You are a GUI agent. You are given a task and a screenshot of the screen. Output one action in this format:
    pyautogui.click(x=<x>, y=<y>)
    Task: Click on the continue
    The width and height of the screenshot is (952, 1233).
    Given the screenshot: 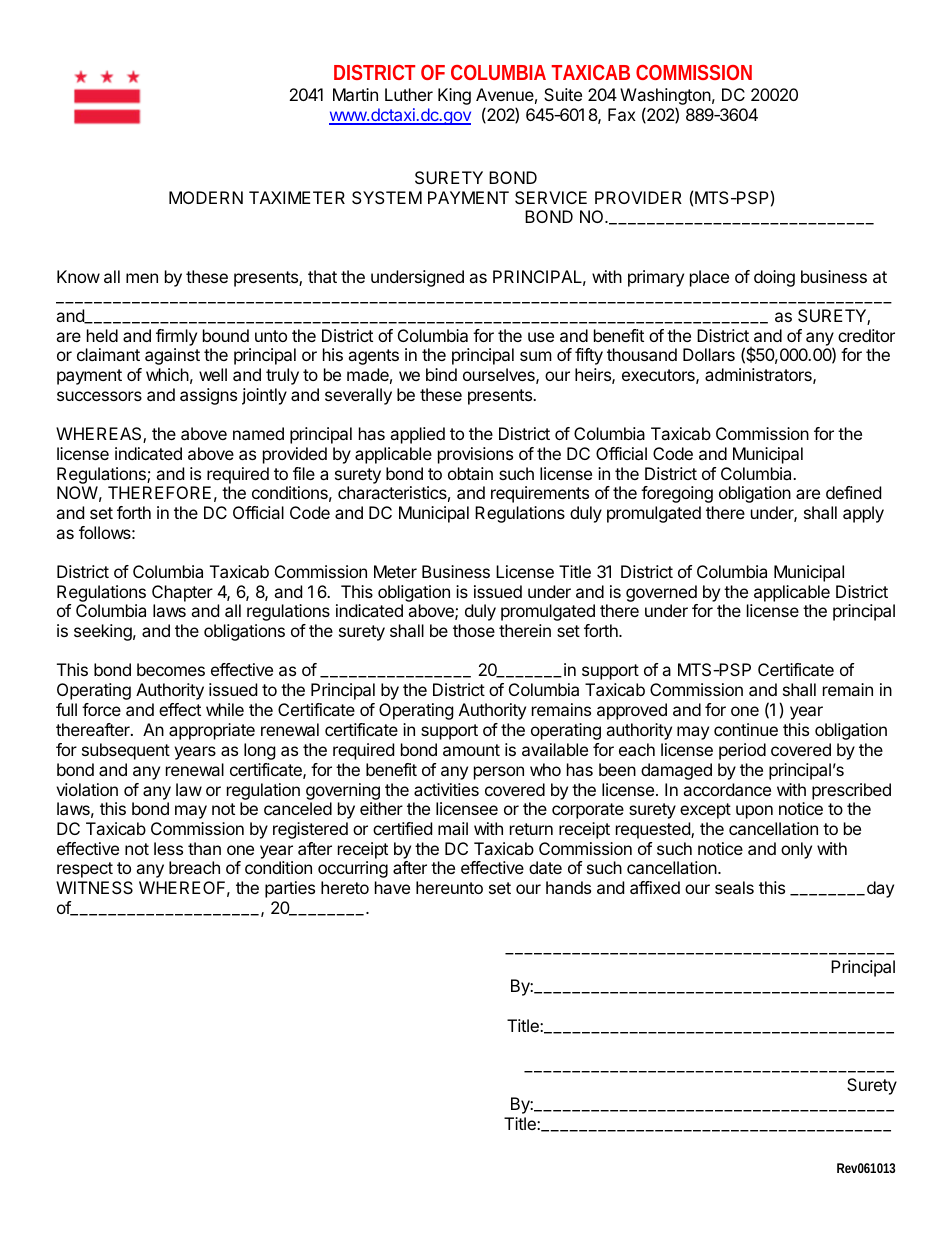 What is the action you would take?
    pyautogui.click(x=746, y=729)
